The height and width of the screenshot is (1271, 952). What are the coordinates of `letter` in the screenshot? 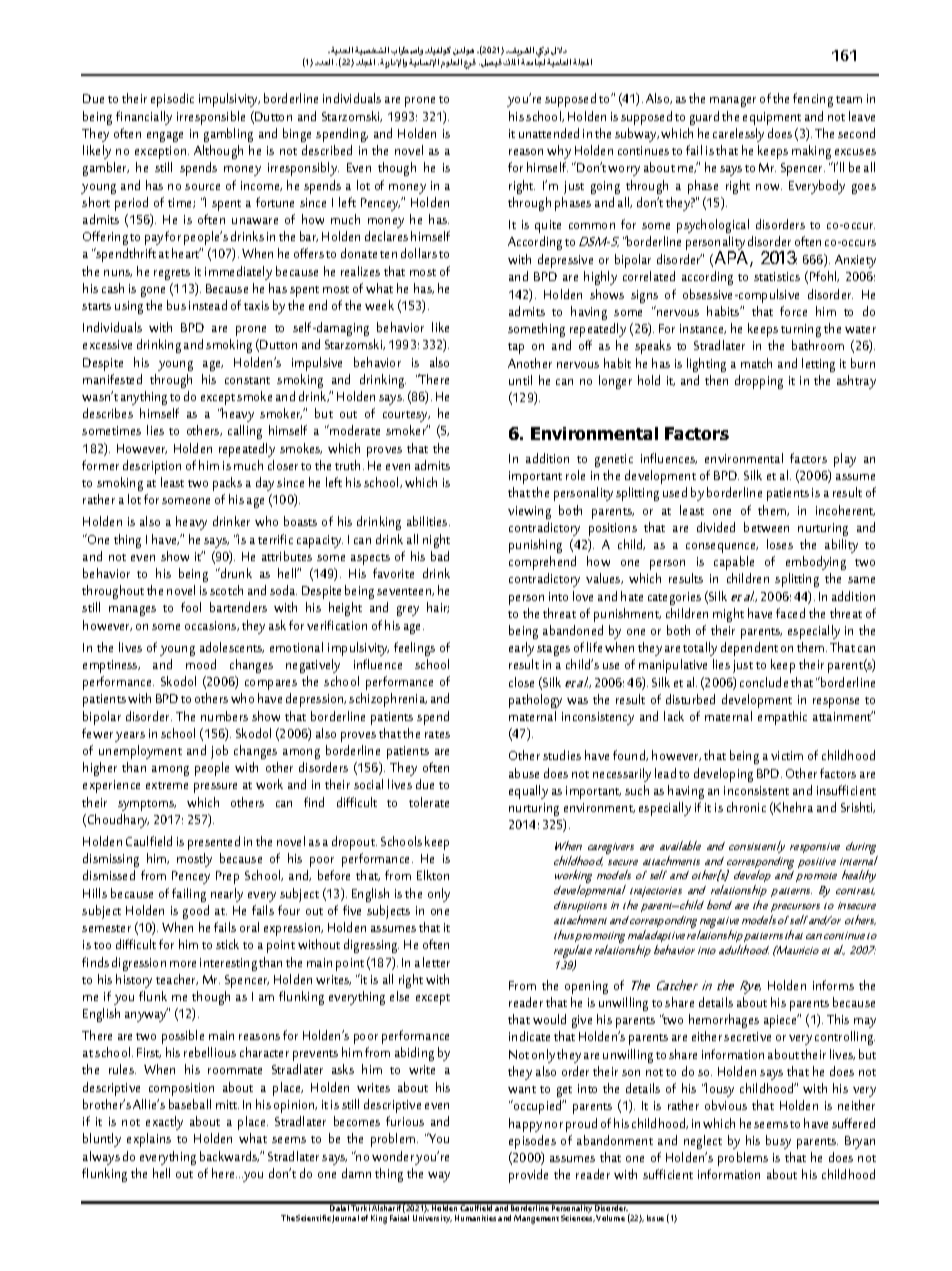 It's located at (436, 962).
